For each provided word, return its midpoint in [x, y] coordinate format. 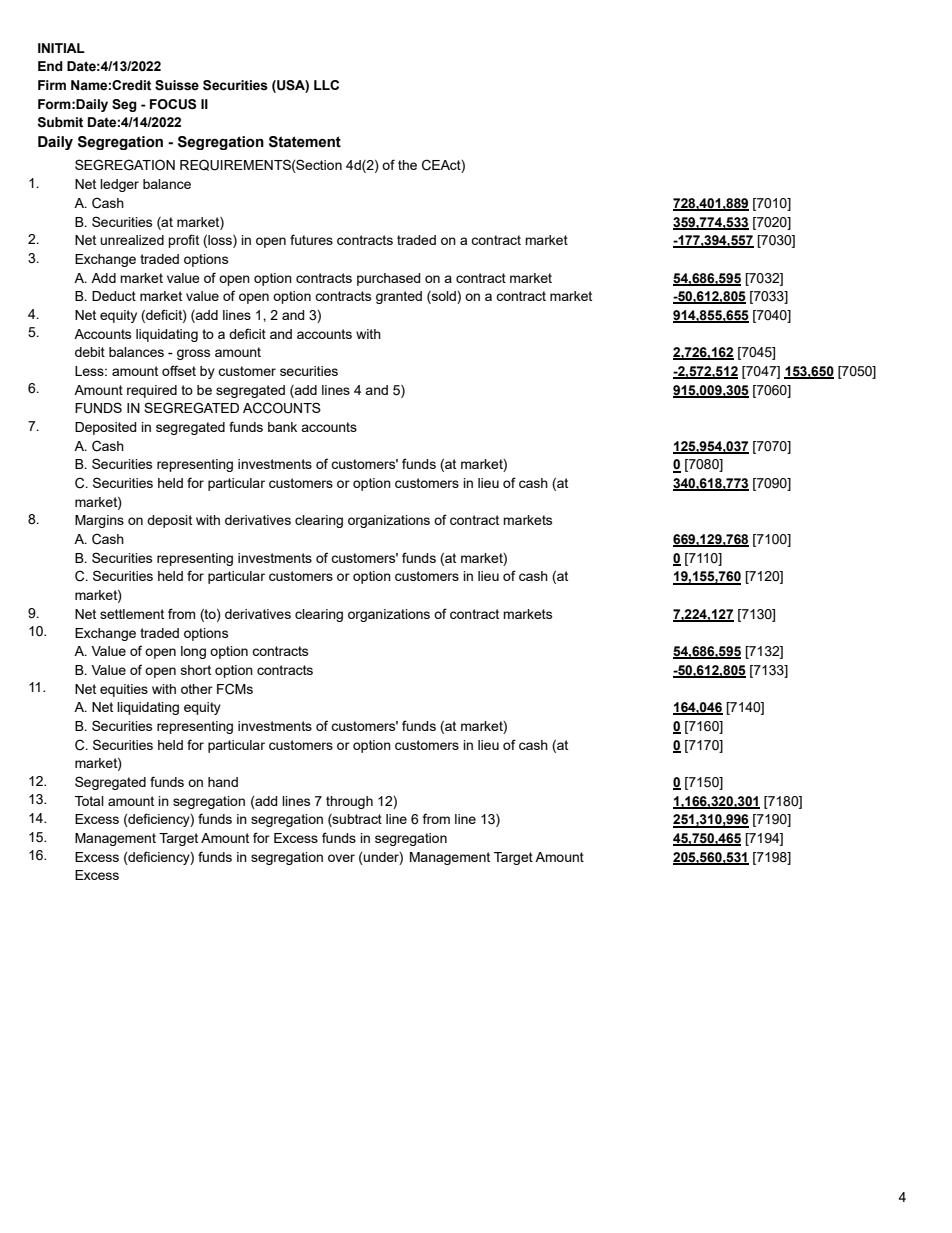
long [193, 652]
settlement [132, 614]
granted [399, 297]
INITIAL [61, 48]
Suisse [177, 85]
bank [282, 427]
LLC [326, 85]
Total [89, 801]
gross [193, 354]
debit [90, 352]
